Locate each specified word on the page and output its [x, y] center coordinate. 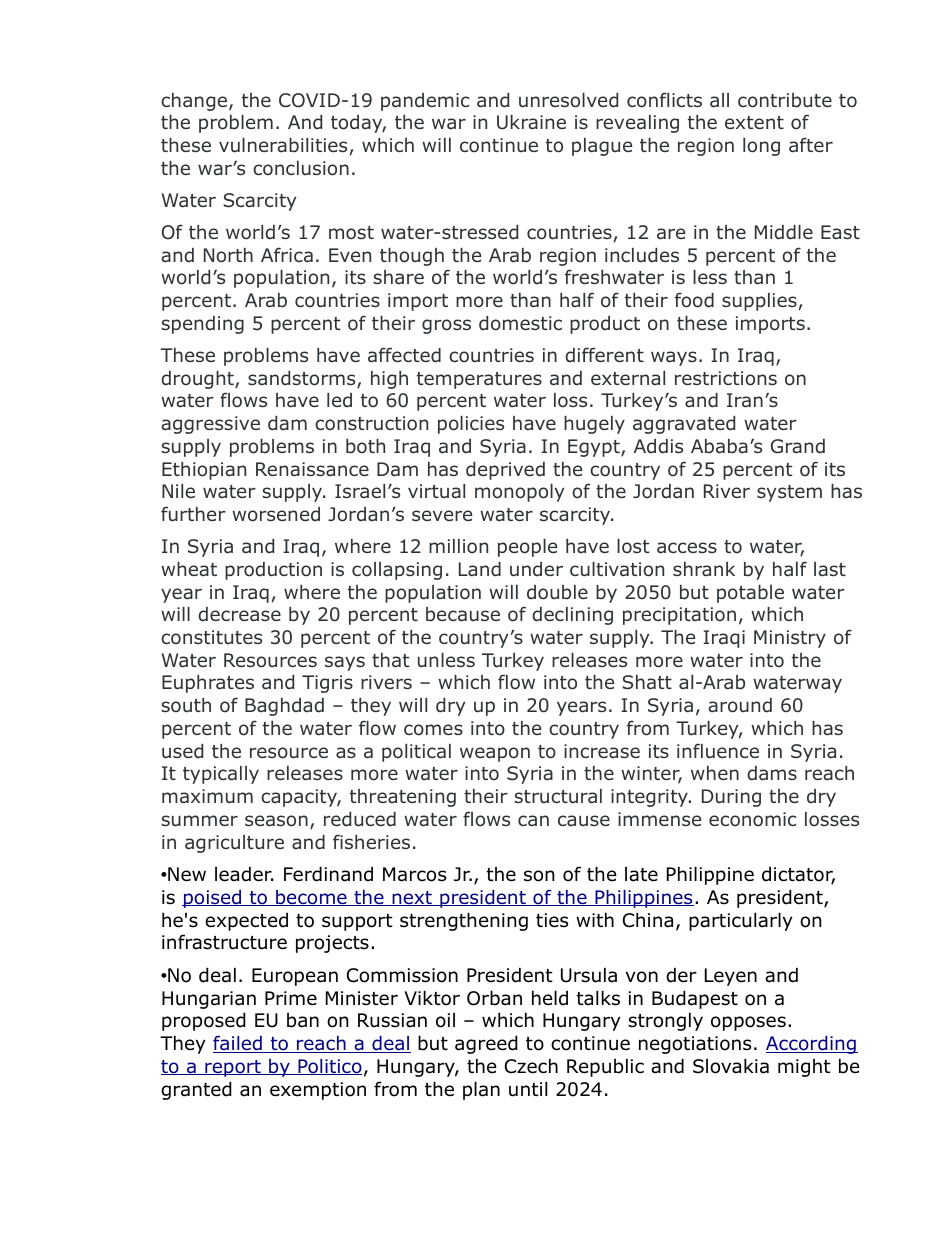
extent [754, 122]
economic [752, 819]
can [533, 821]
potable [750, 594]
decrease [239, 614]
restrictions [726, 378]
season [276, 821]
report [233, 1068]
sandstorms [303, 379]
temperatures [479, 380]
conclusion [301, 168]
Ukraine [531, 122]
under [536, 569]
